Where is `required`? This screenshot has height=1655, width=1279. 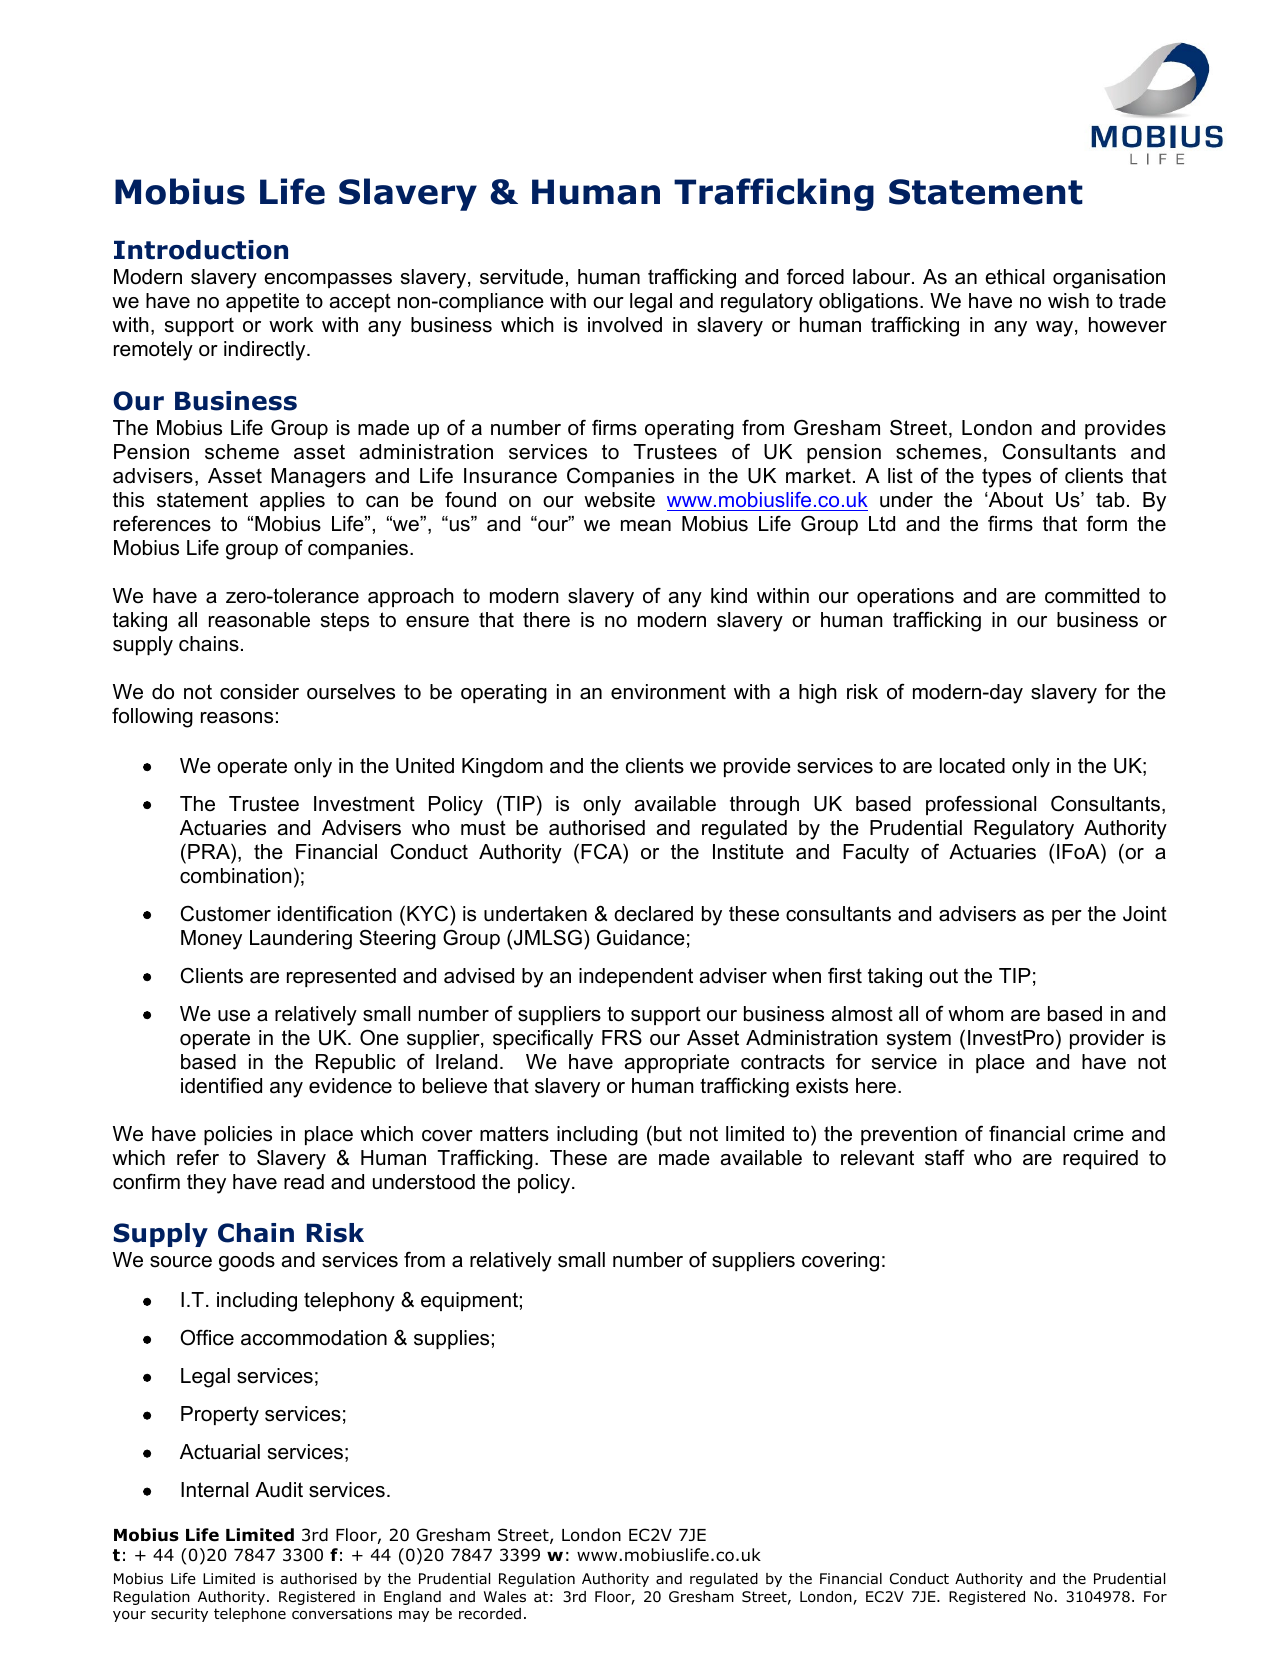 required is located at coordinates (1100, 1159).
